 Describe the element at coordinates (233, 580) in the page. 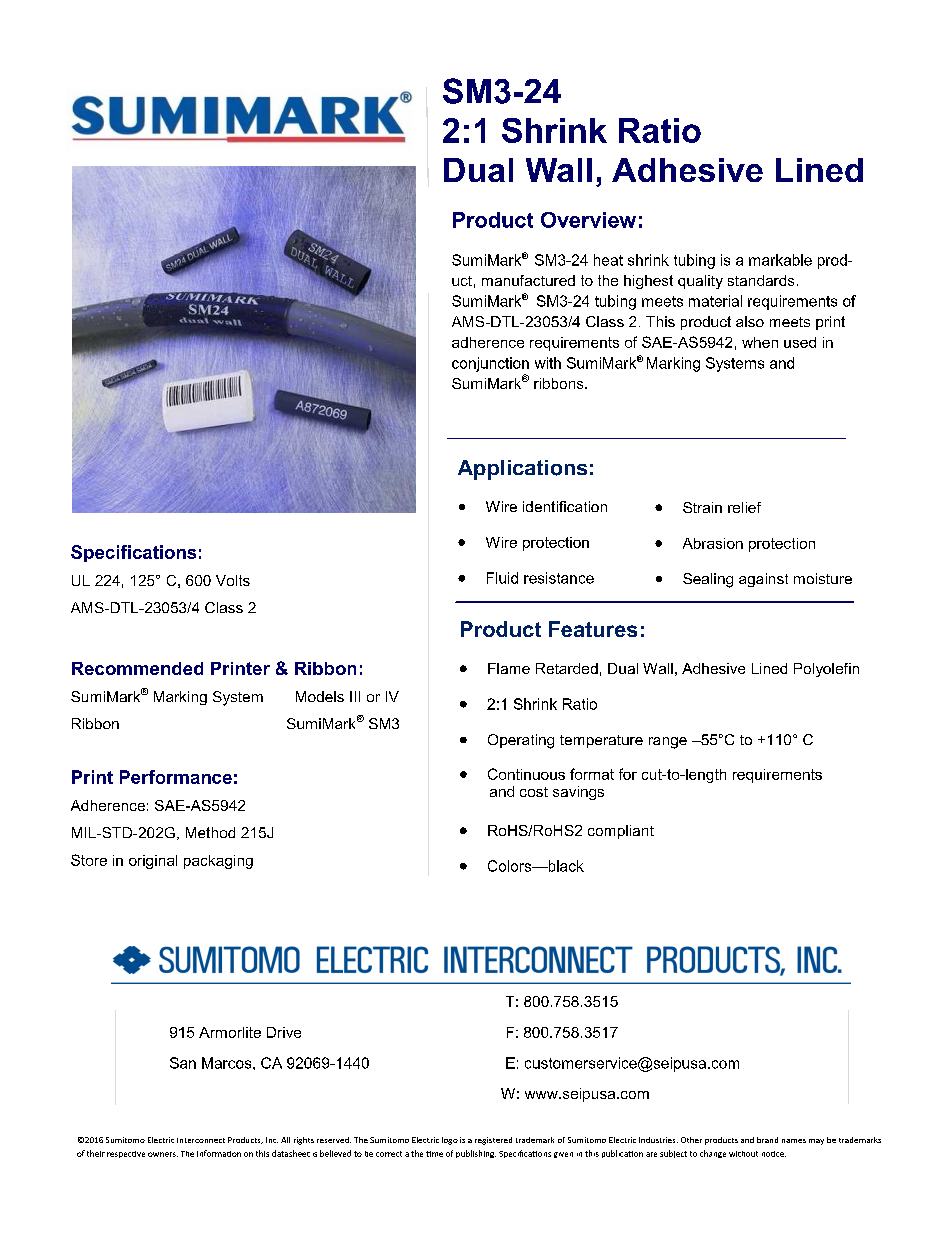

I see `Volts` at that location.
